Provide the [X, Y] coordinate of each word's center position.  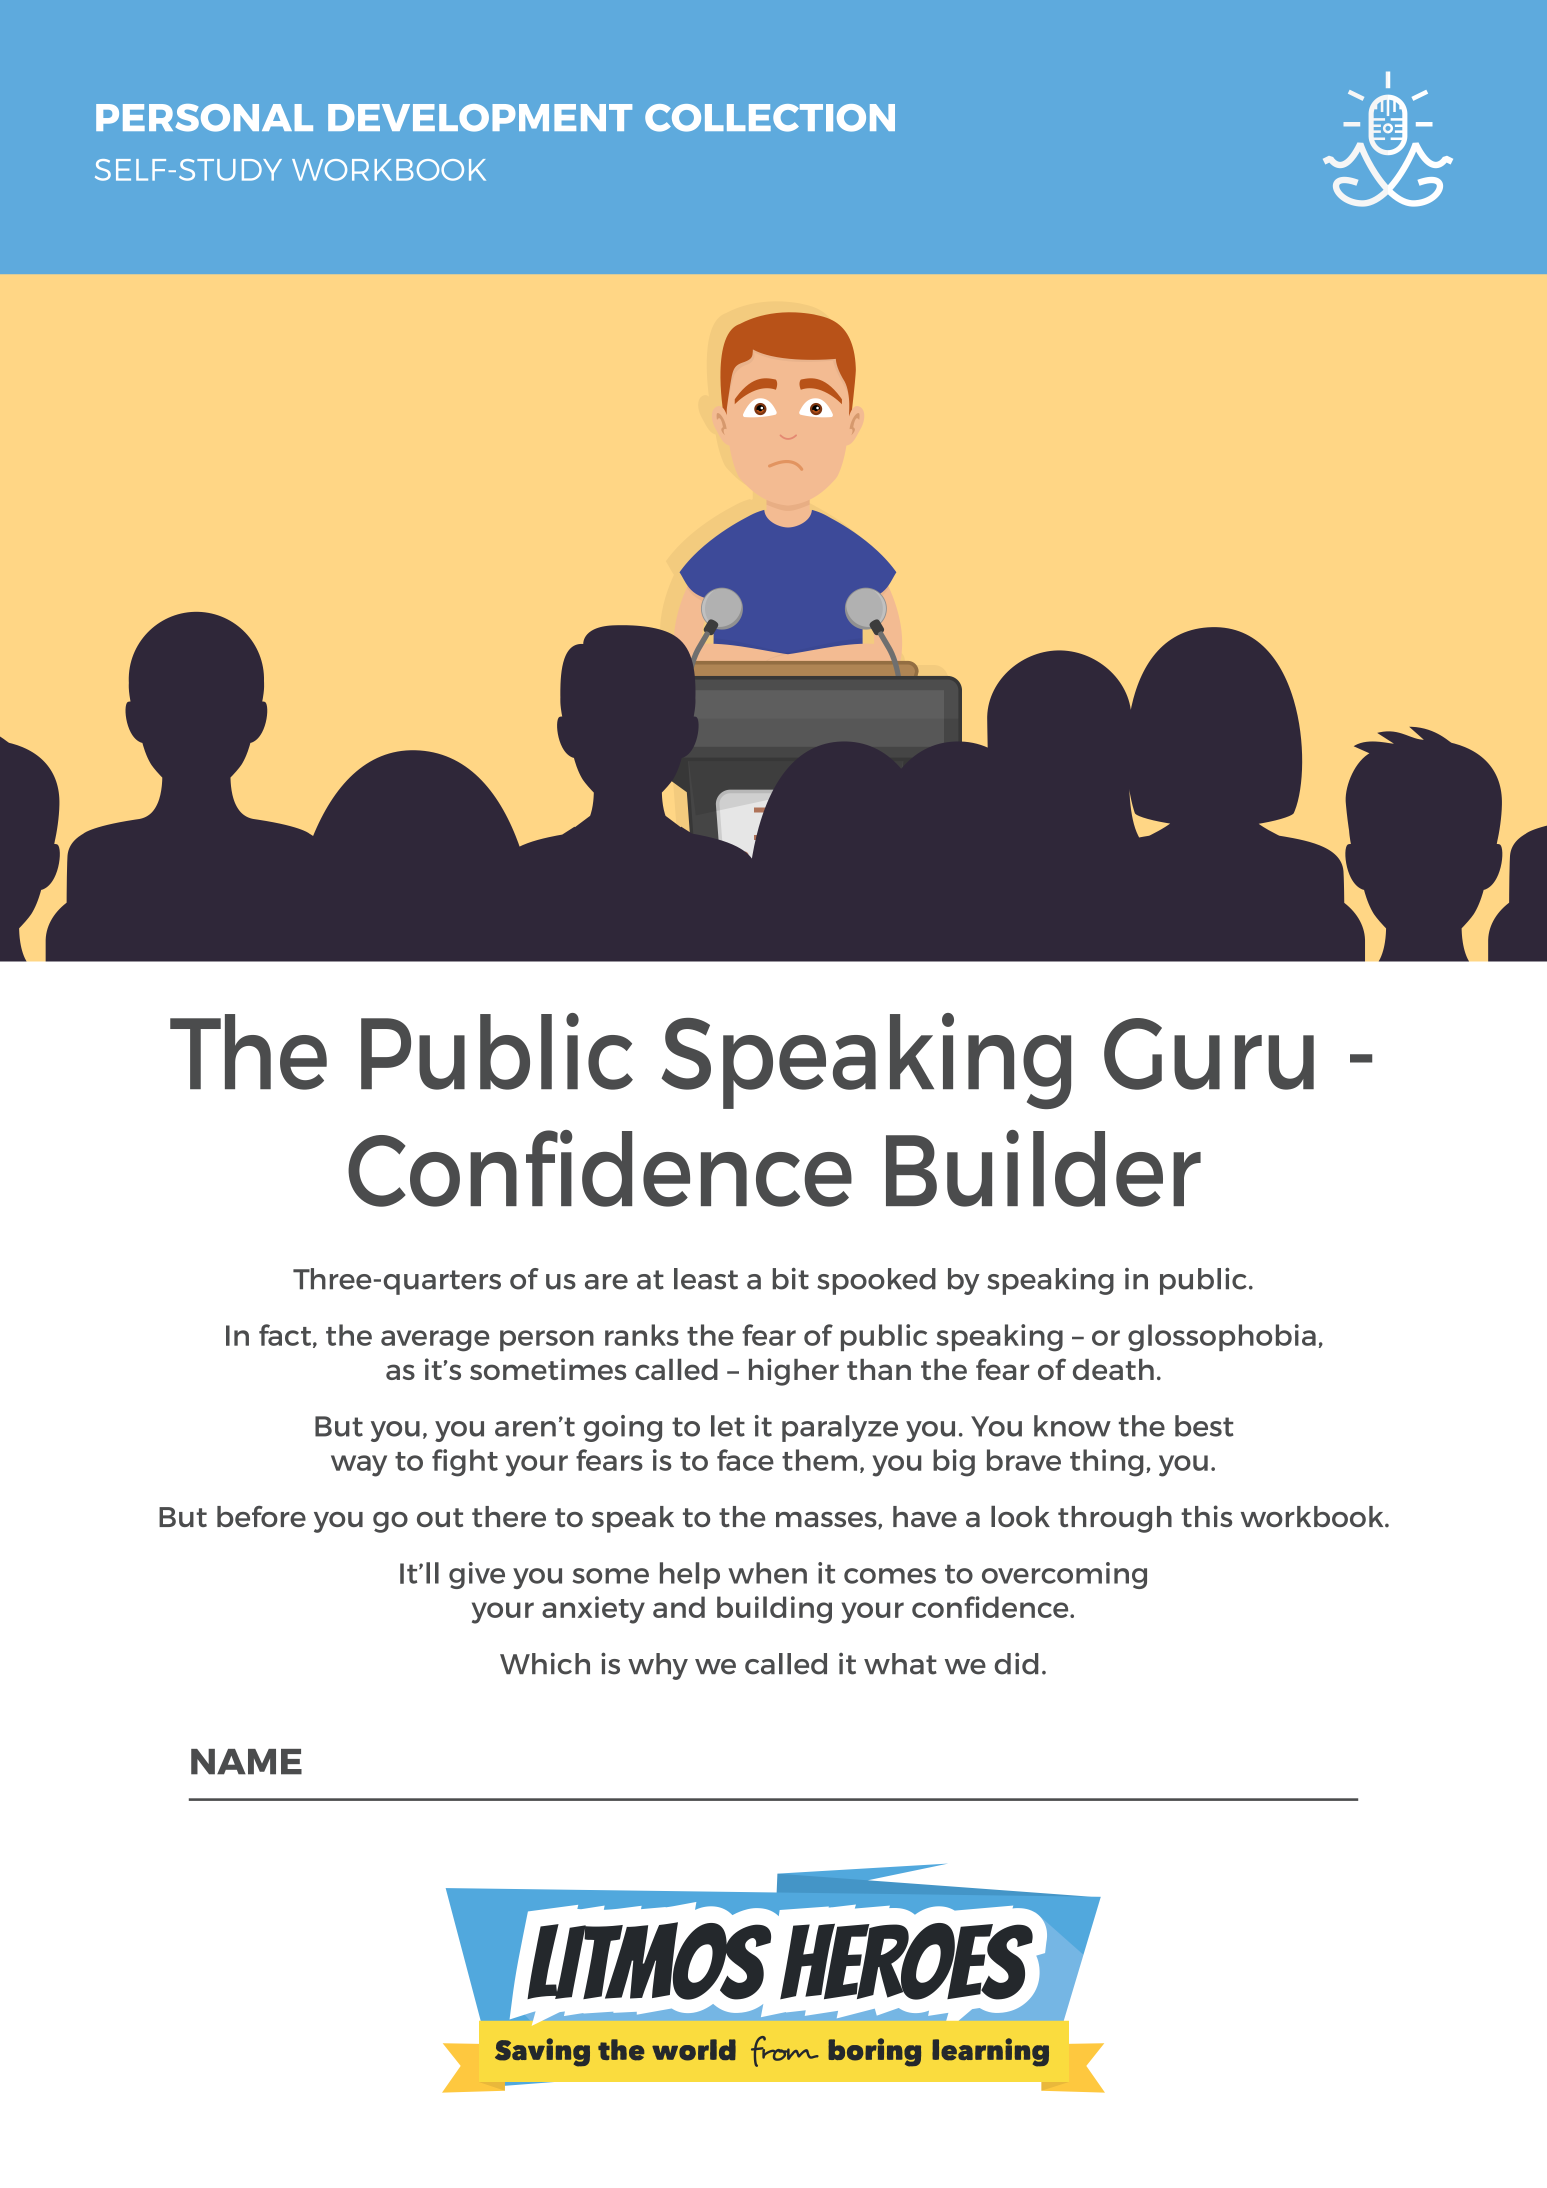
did [1016, 1663]
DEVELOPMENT [480, 118]
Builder [1043, 1168]
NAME [246, 1762]
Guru [1209, 1054]
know [1072, 1426]
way [359, 1466]
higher [794, 1372]
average [435, 1341]
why [658, 1666]
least [706, 1279]
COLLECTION [770, 118]
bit [791, 1279]
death [1113, 1369]
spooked [876, 1281]
